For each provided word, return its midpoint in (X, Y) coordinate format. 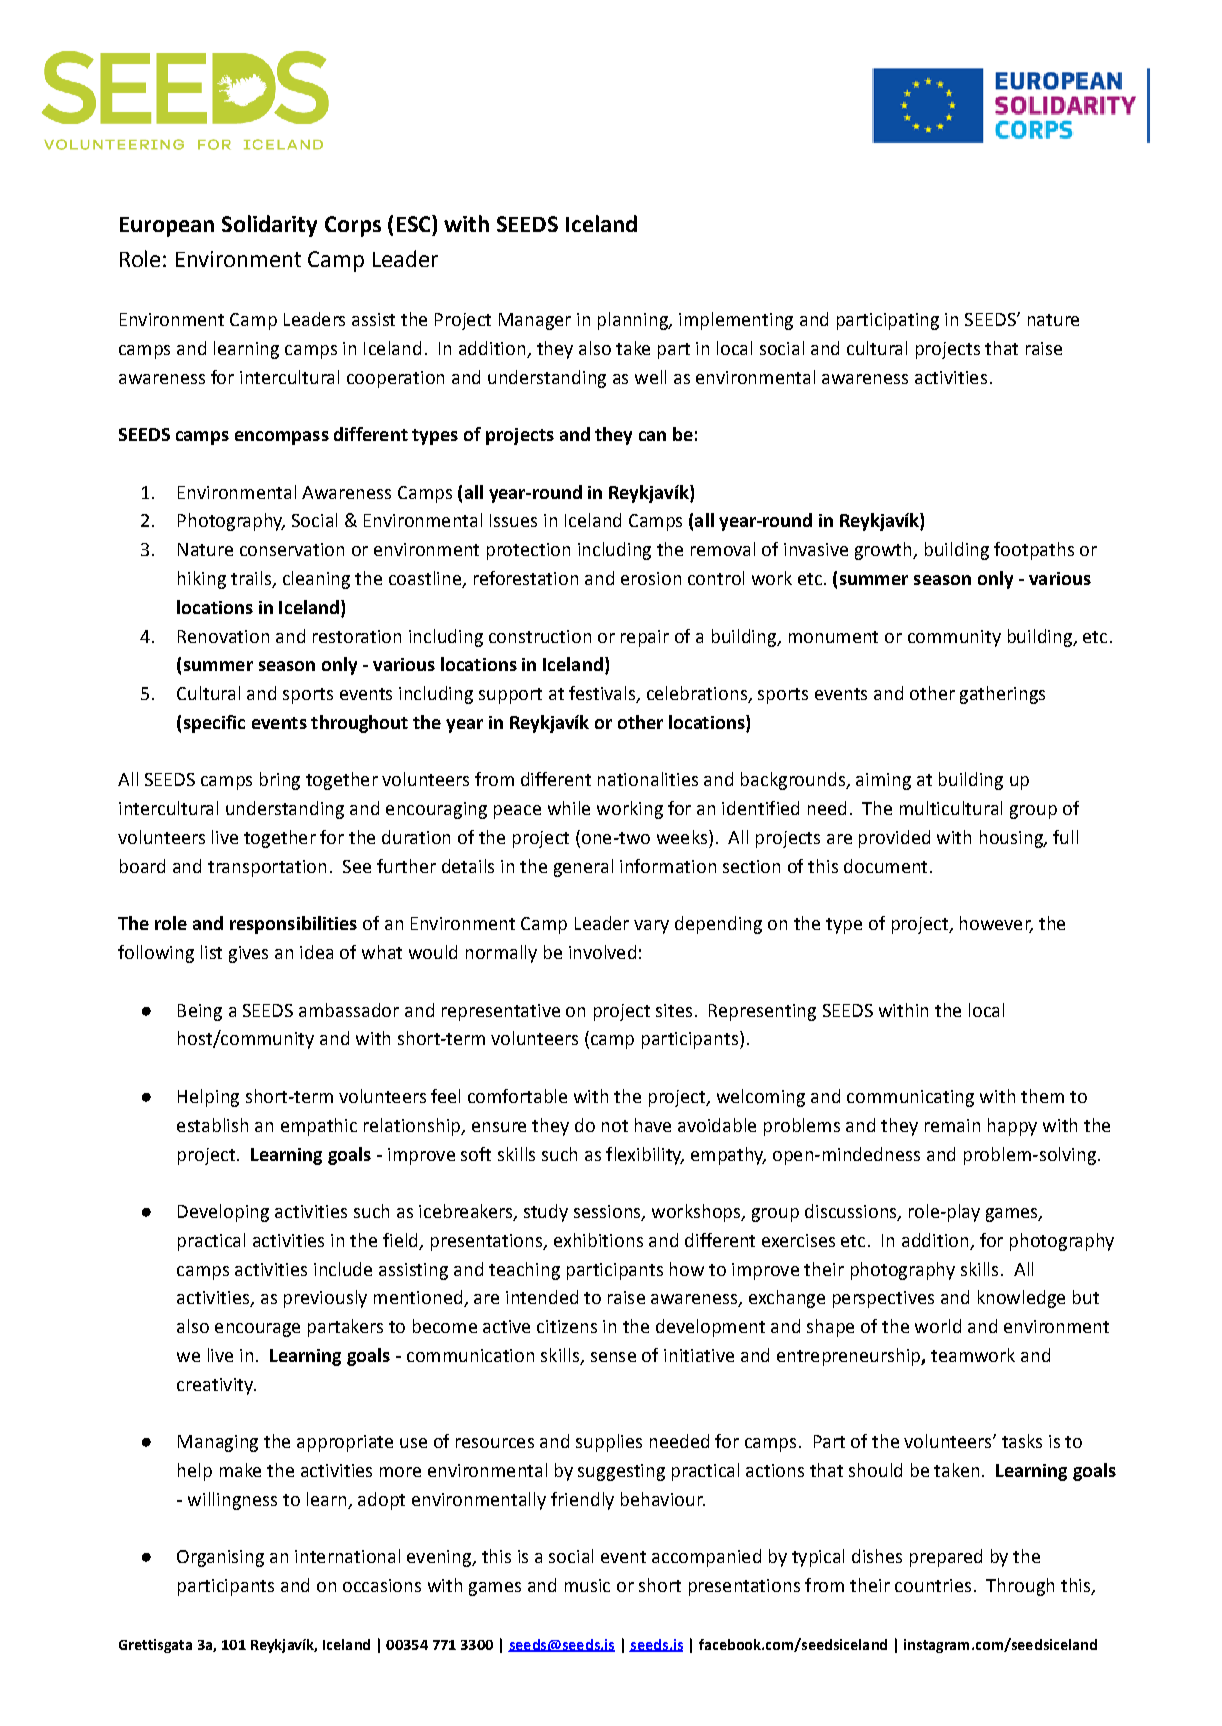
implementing (736, 321)
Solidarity (269, 226)
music (587, 1585)
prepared (946, 1558)
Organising (220, 1558)
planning (634, 321)
